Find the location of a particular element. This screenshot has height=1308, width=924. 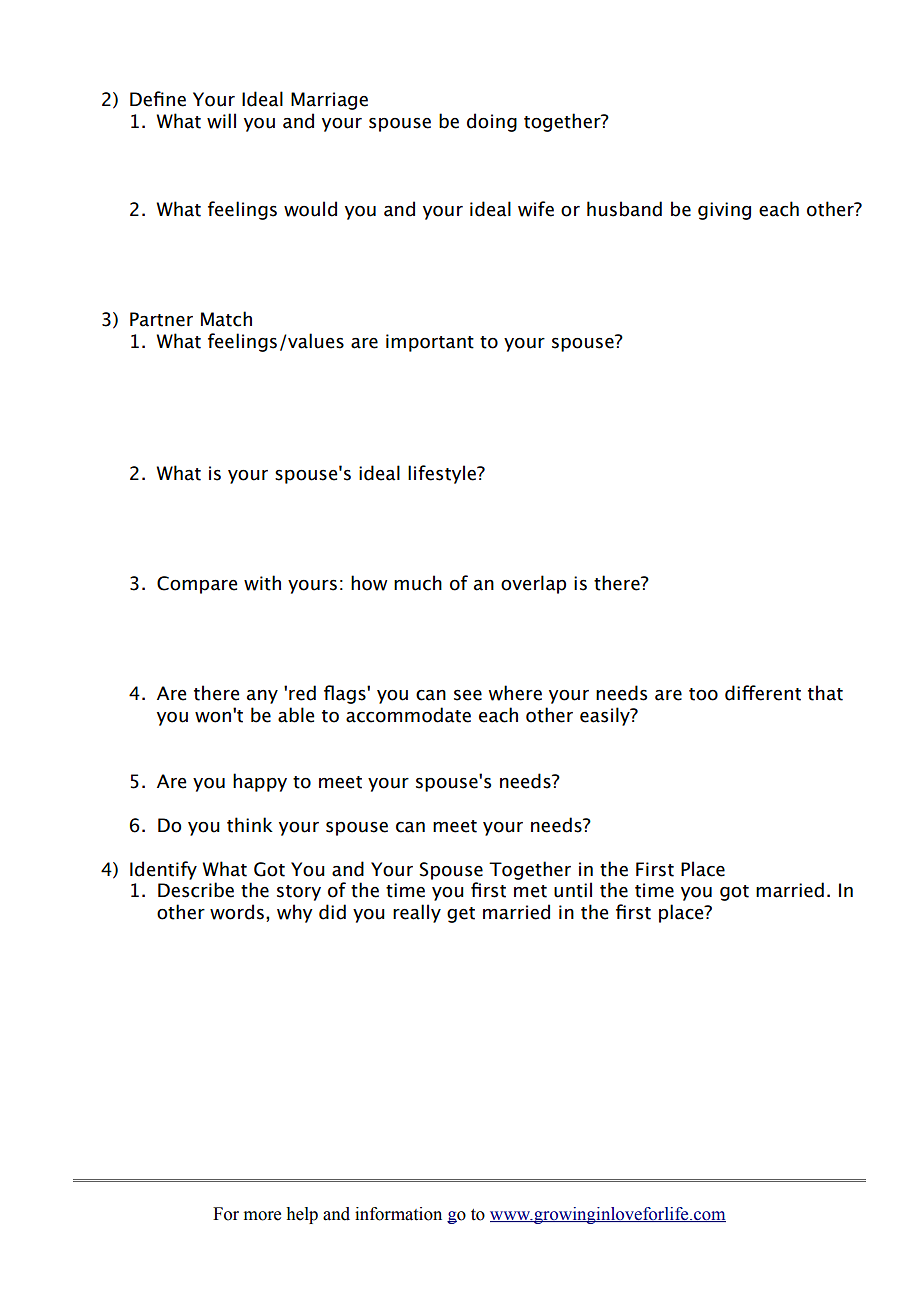

will is located at coordinates (221, 121).
